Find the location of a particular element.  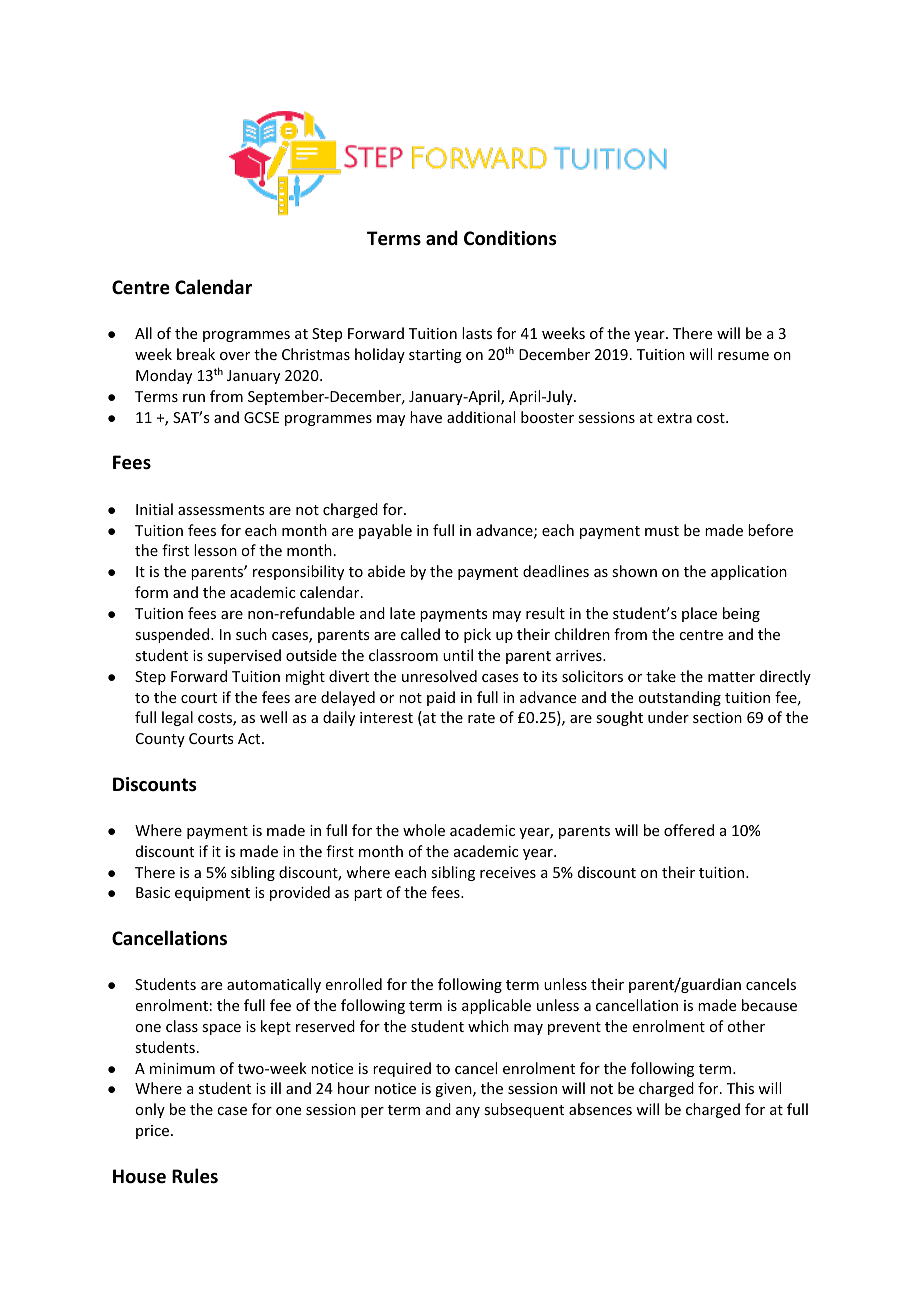

assessments is located at coordinates (221, 510).
